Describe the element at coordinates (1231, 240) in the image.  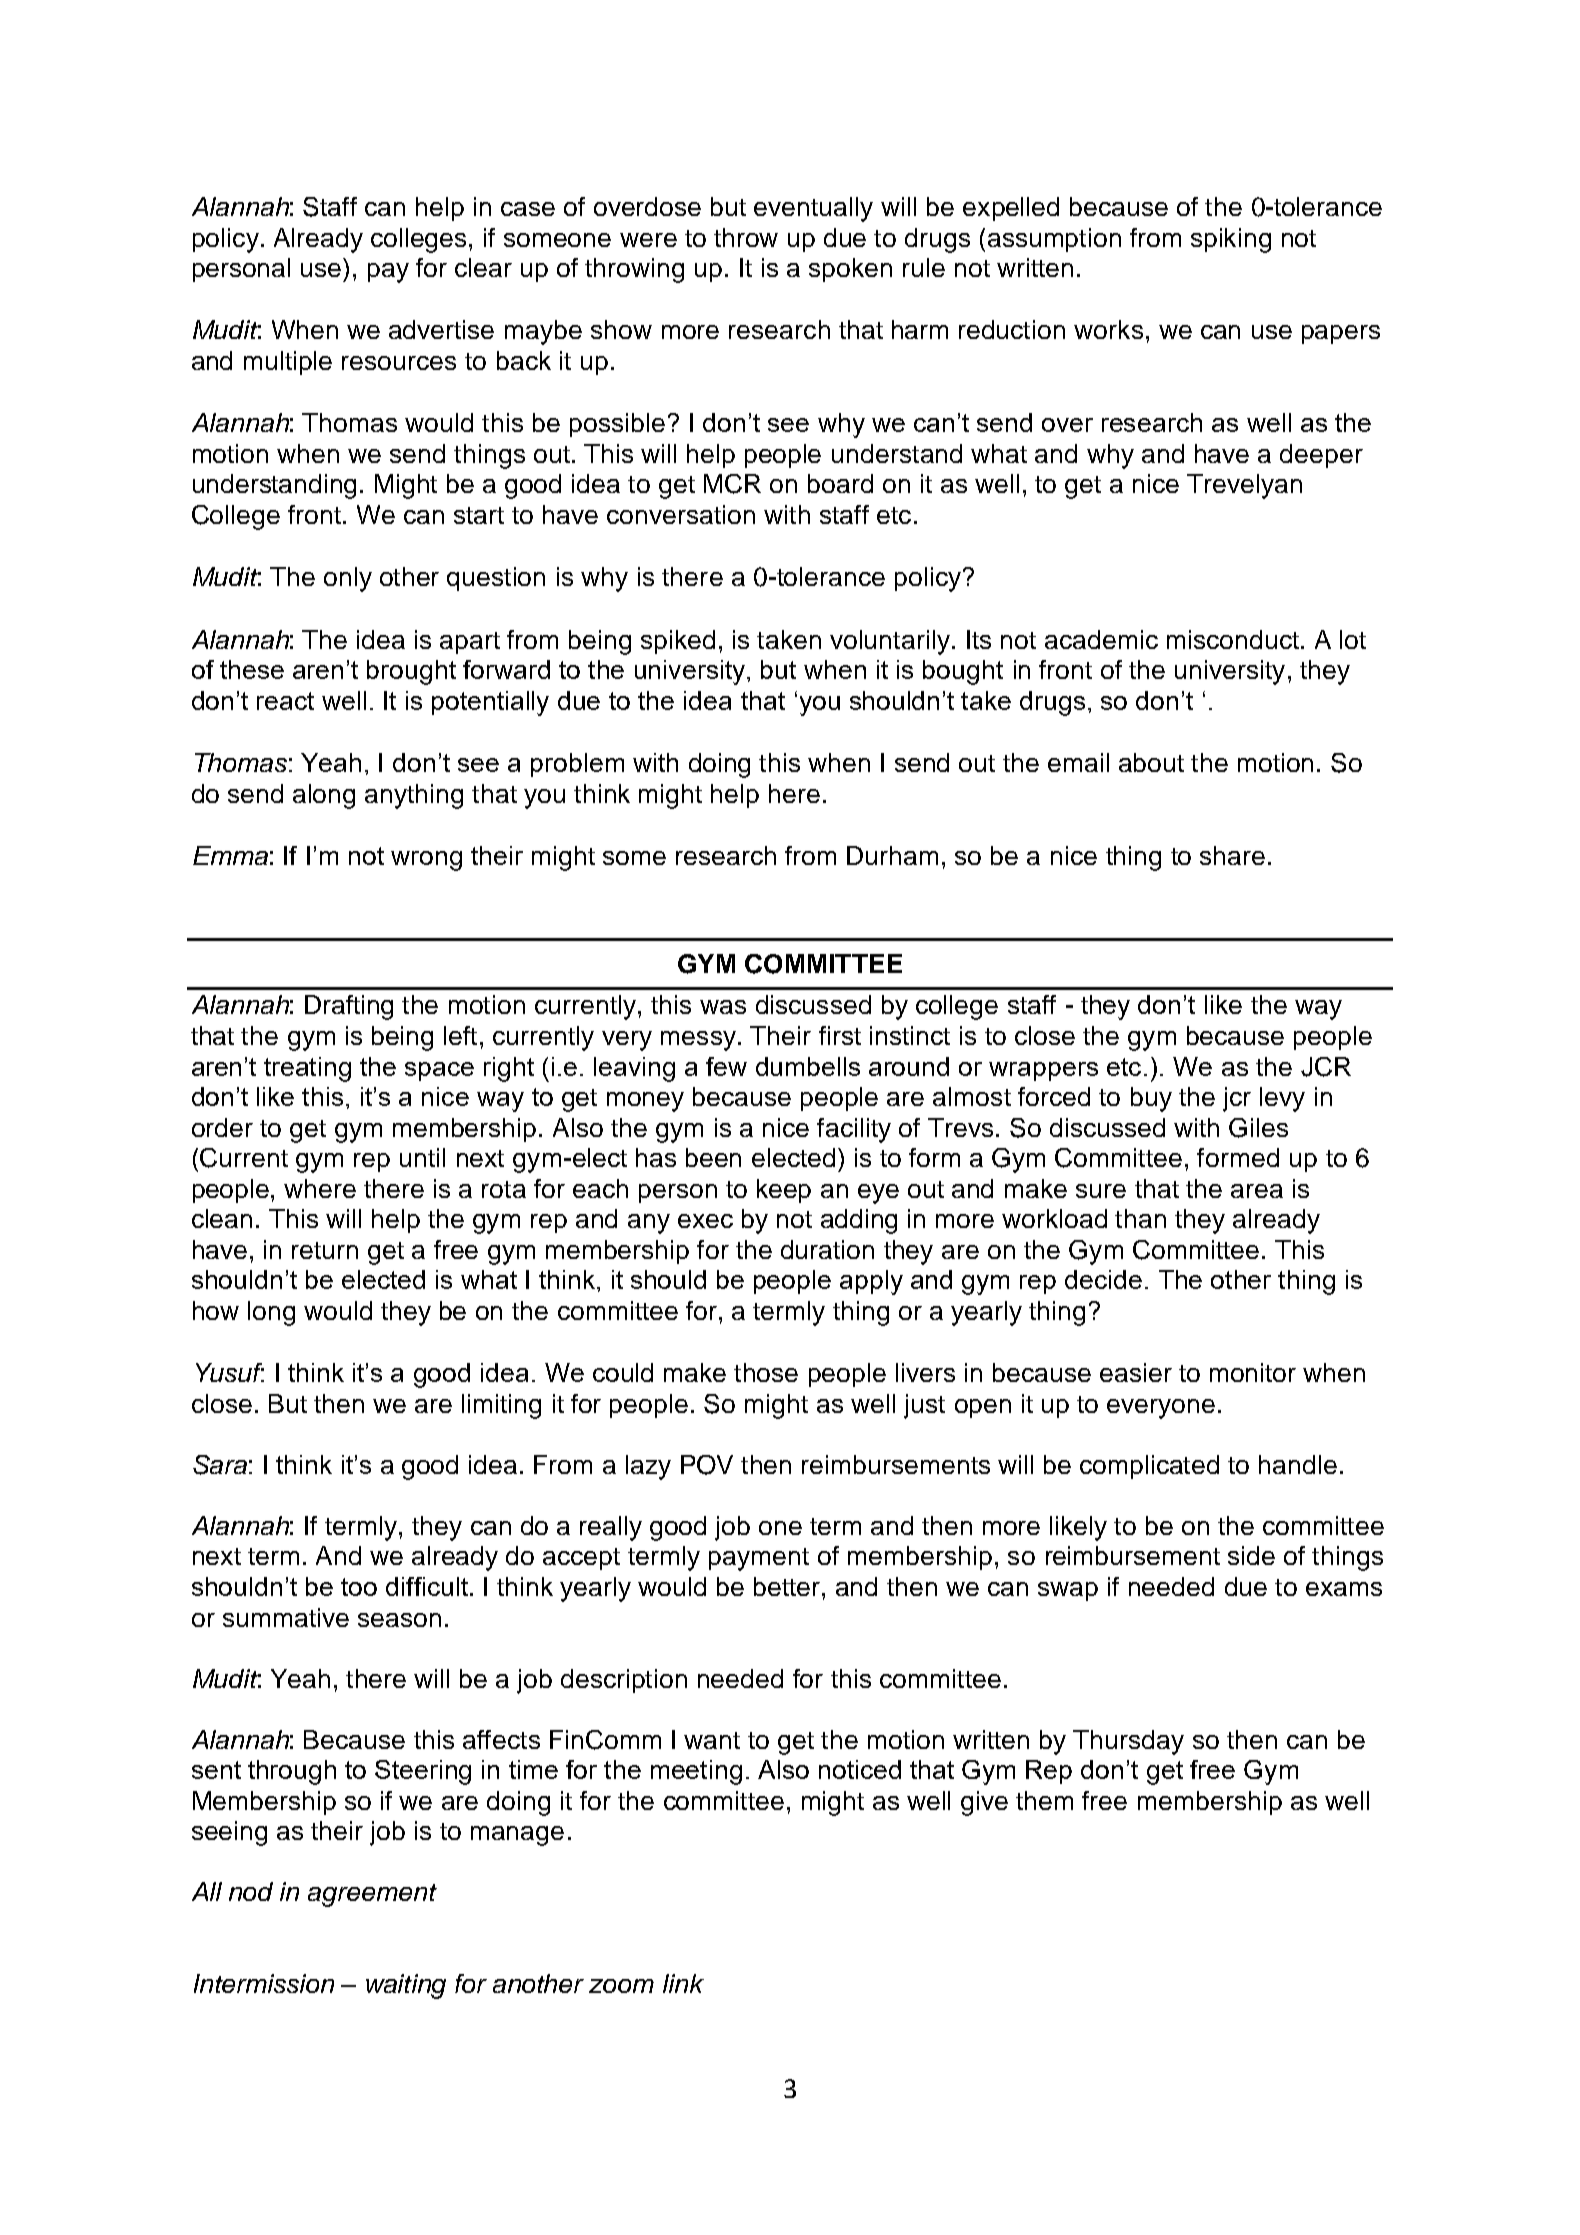
I see `spiking` at that location.
